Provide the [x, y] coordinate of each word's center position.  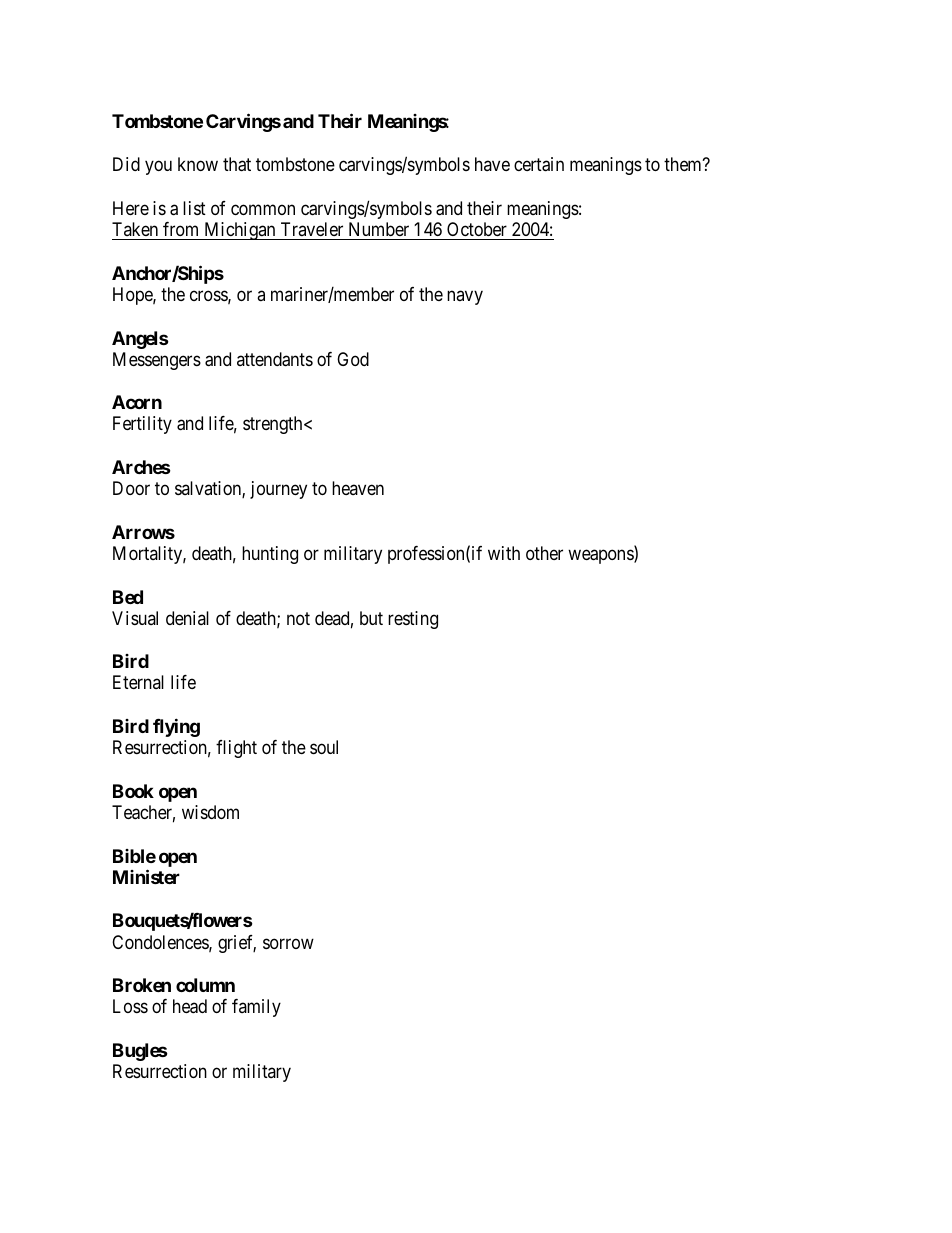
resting [413, 620]
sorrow [288, 943]
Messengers [157, 361]
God [353, 359]
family [256, 1008]
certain [539, 164]
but [371, 618]
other [544, 553]
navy [465, 297]
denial [187, 618]
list [194, 208]
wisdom [210, 812]
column [205, 985]
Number [379, 229]
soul [324, 747]
